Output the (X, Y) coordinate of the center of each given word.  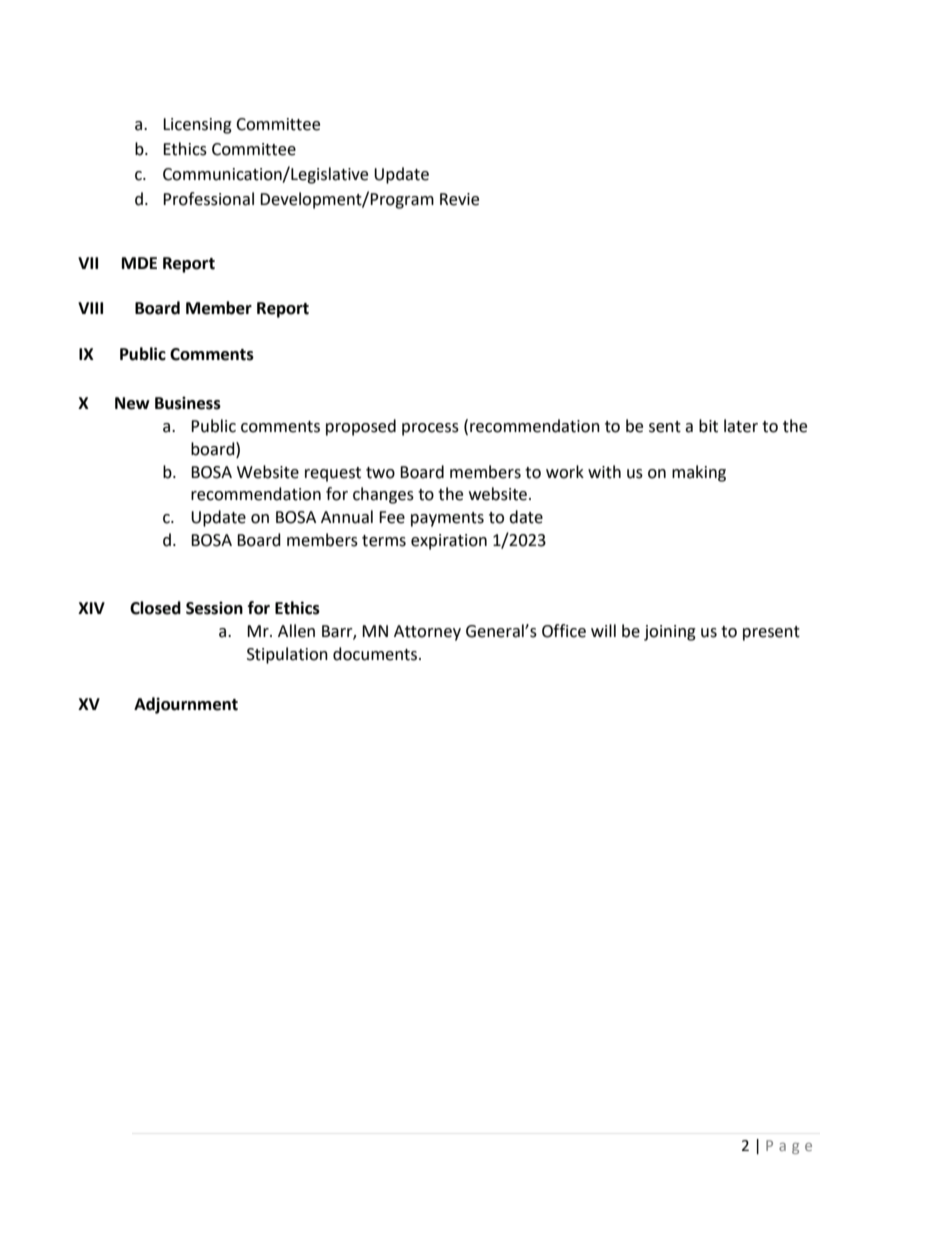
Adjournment (186, 705)
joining (670, 633)
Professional (208, 199)
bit (708, 426)
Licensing (197, 126)
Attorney (427, 633)
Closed (155, 608)
